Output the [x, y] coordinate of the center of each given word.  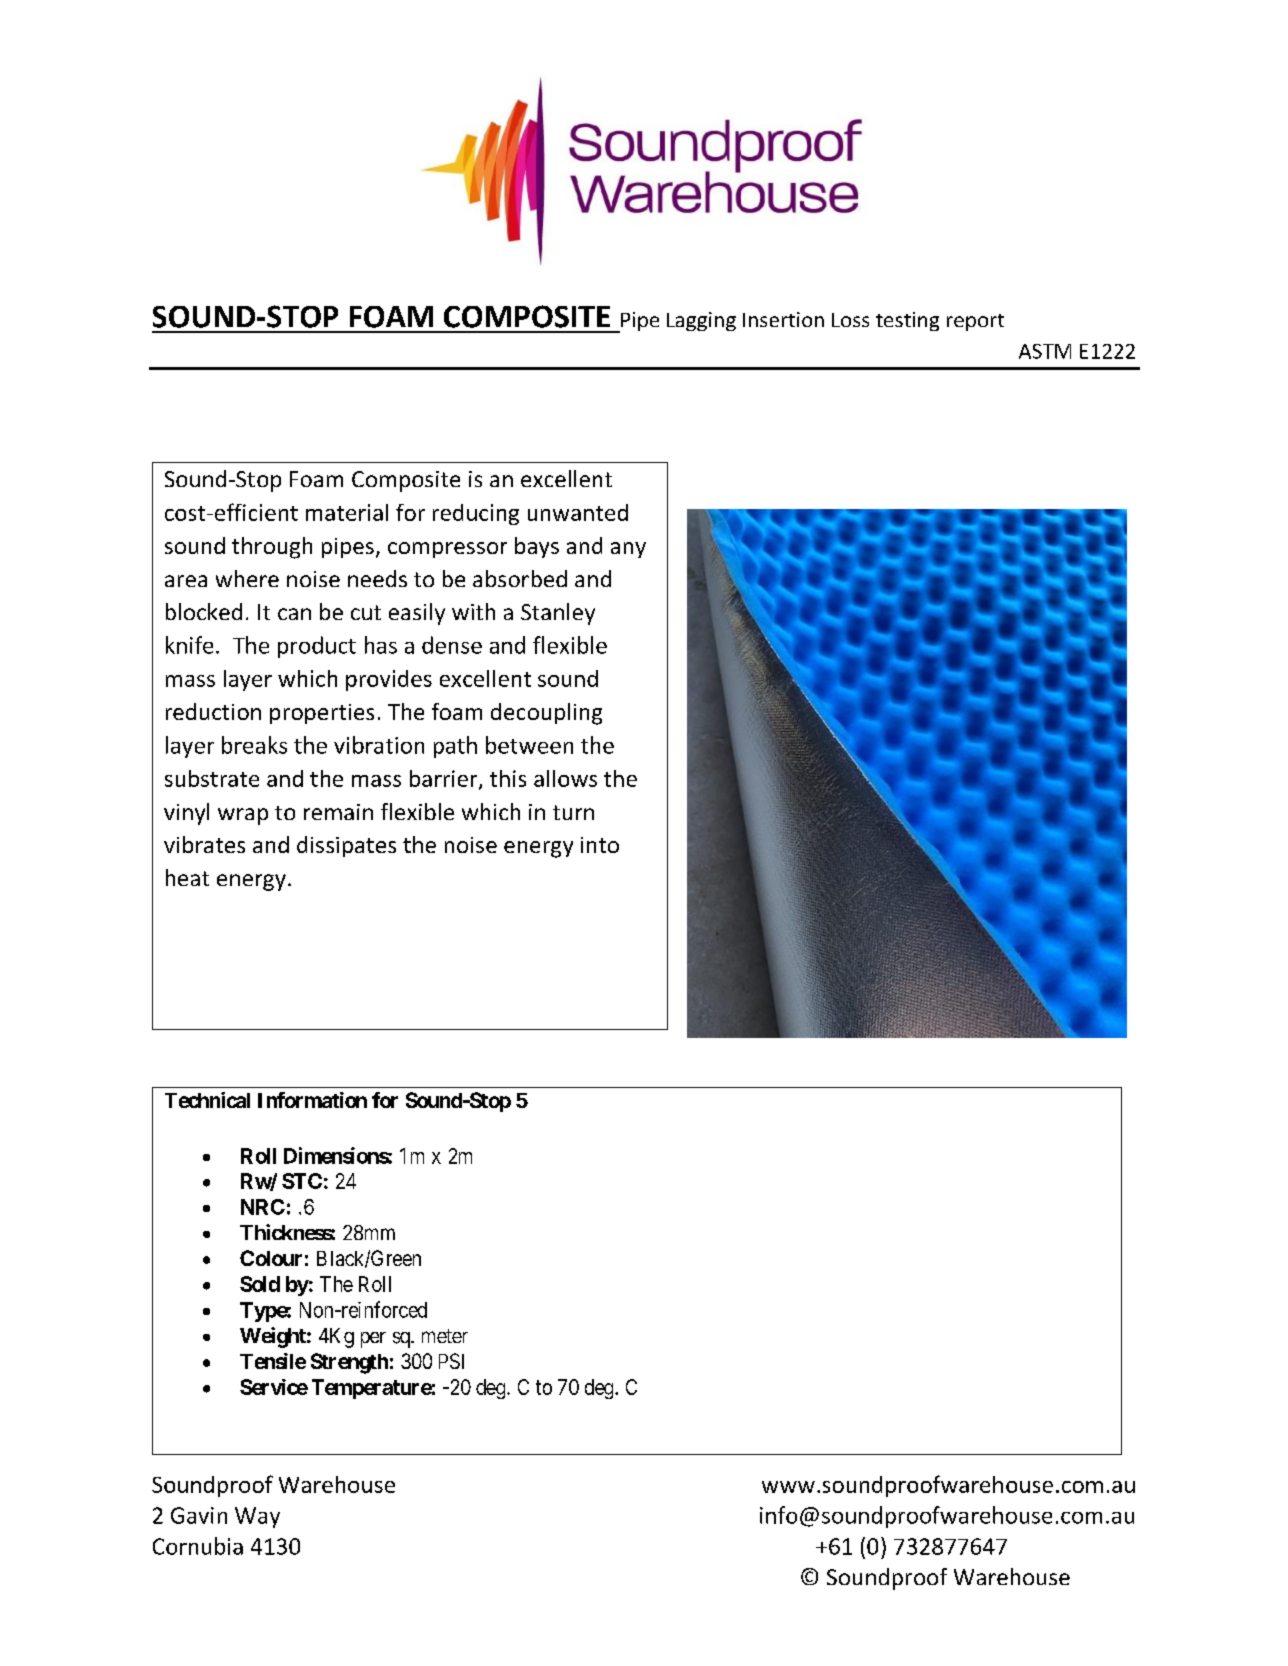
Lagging [701, 321]
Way [257, 1517]
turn [573, 812]
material [347, 512]
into [600, 845]
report [975, 322]
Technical [207, 1100]
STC [302, 1181]
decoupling [546, 714]
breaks [254, 745]
